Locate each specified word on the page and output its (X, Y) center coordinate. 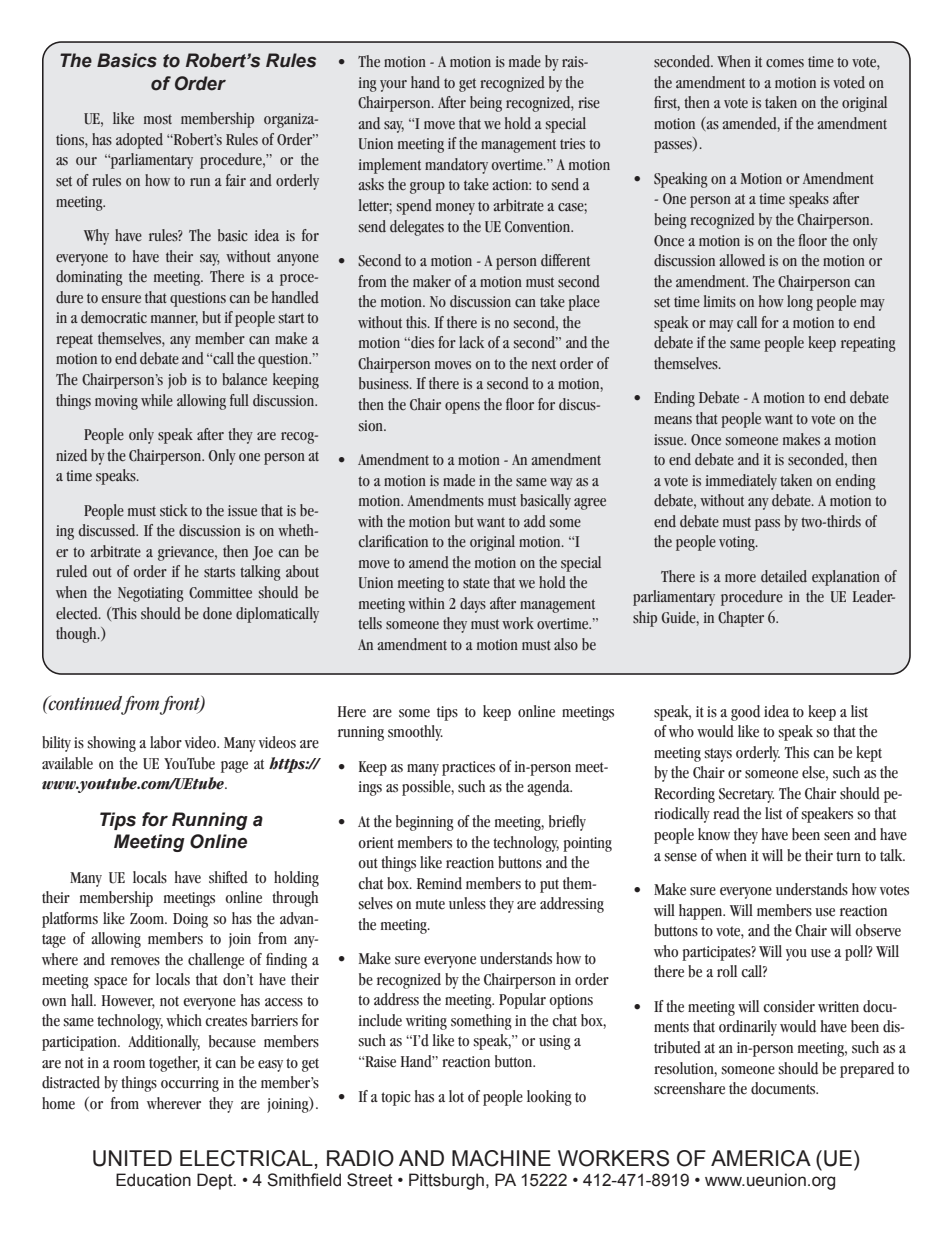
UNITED (132, 1158)
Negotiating (151, 594)
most (158, 119)
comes (785, 63)
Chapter (741, 619)
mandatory (456, 166)
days (473, 605)
